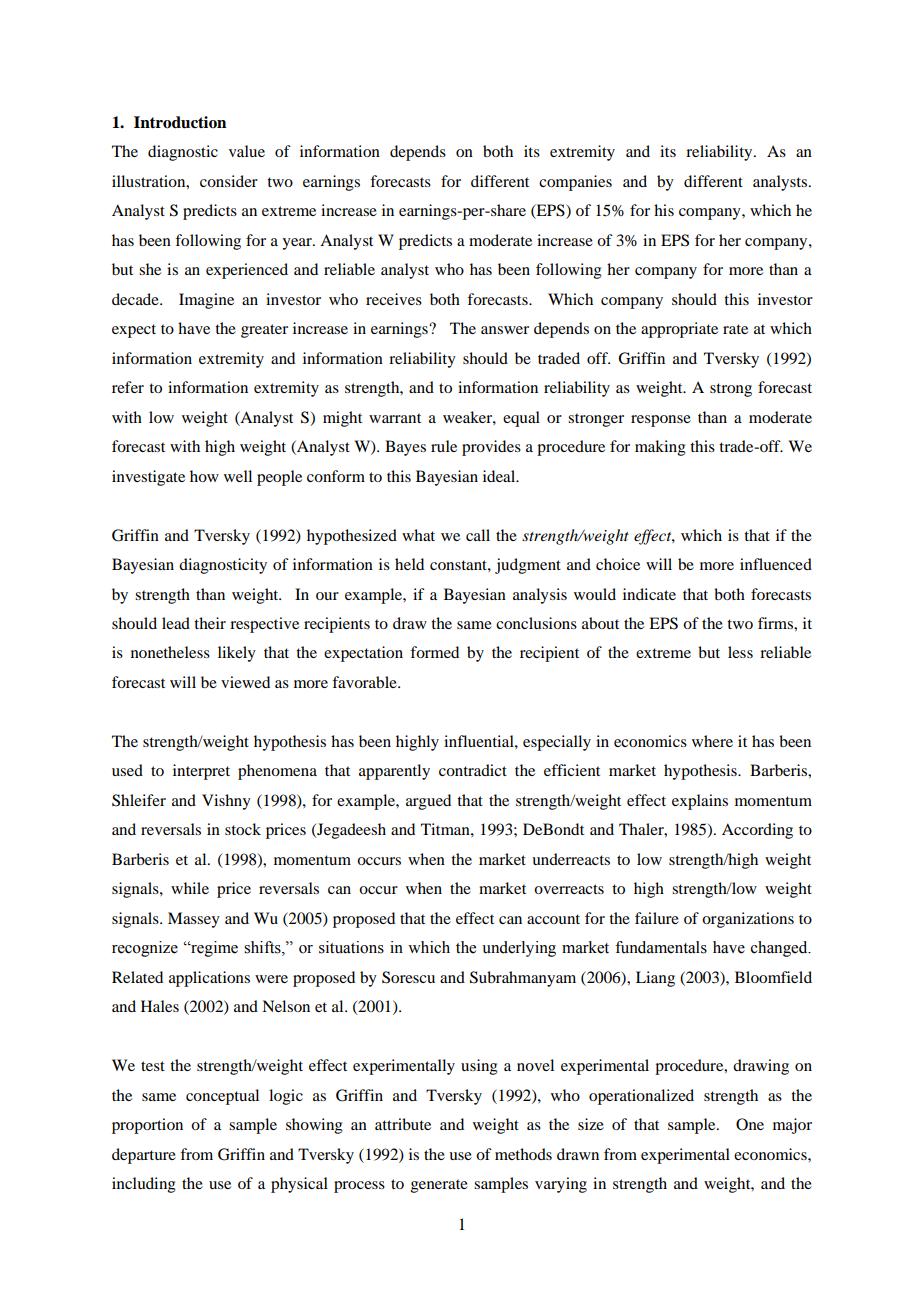 The width and height of the screenshot is (924, 1308). I want to click on ideal, so click(500, 476).
